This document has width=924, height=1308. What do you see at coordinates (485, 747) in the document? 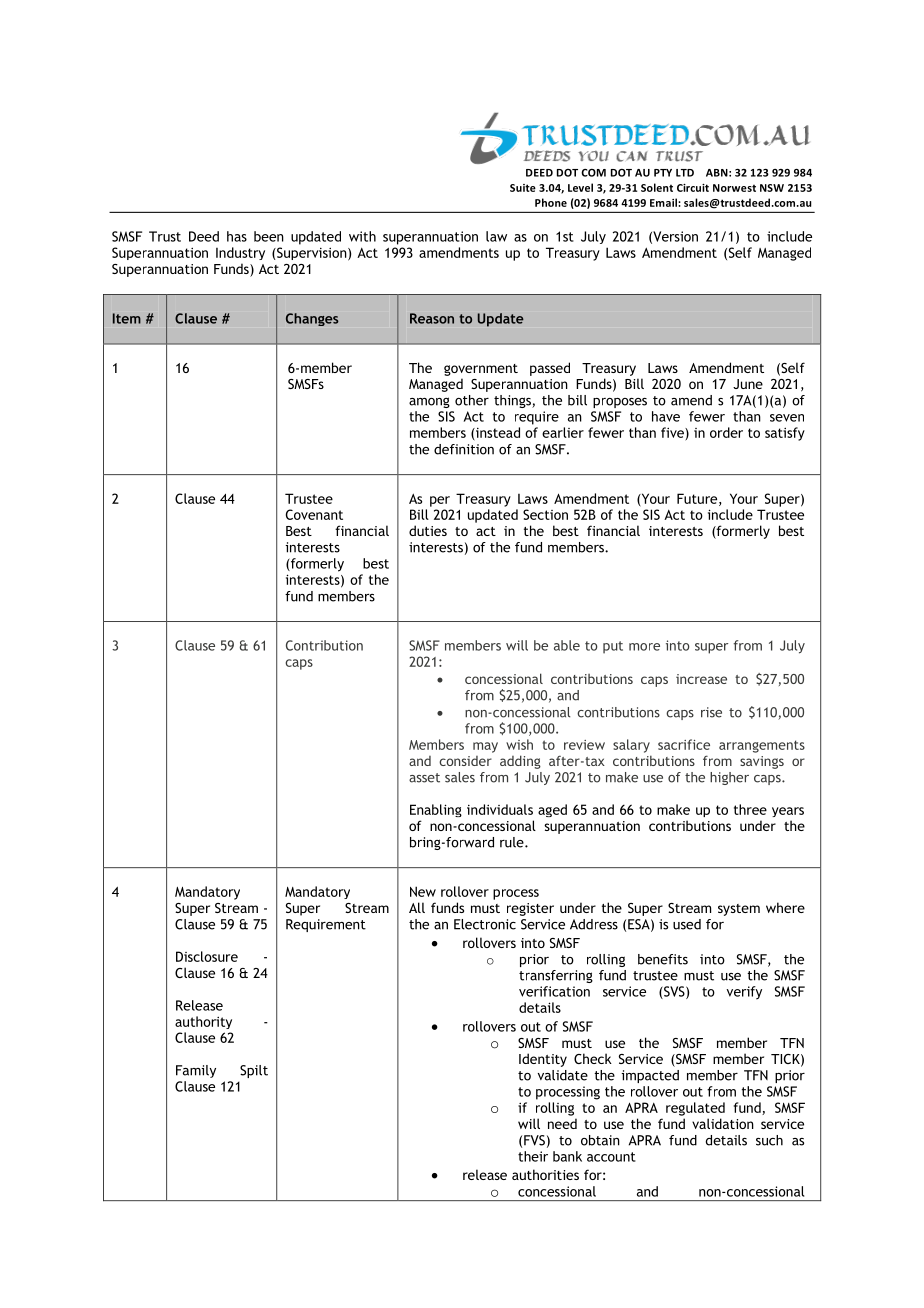
I see `may` at bounding box center [485, 747].
